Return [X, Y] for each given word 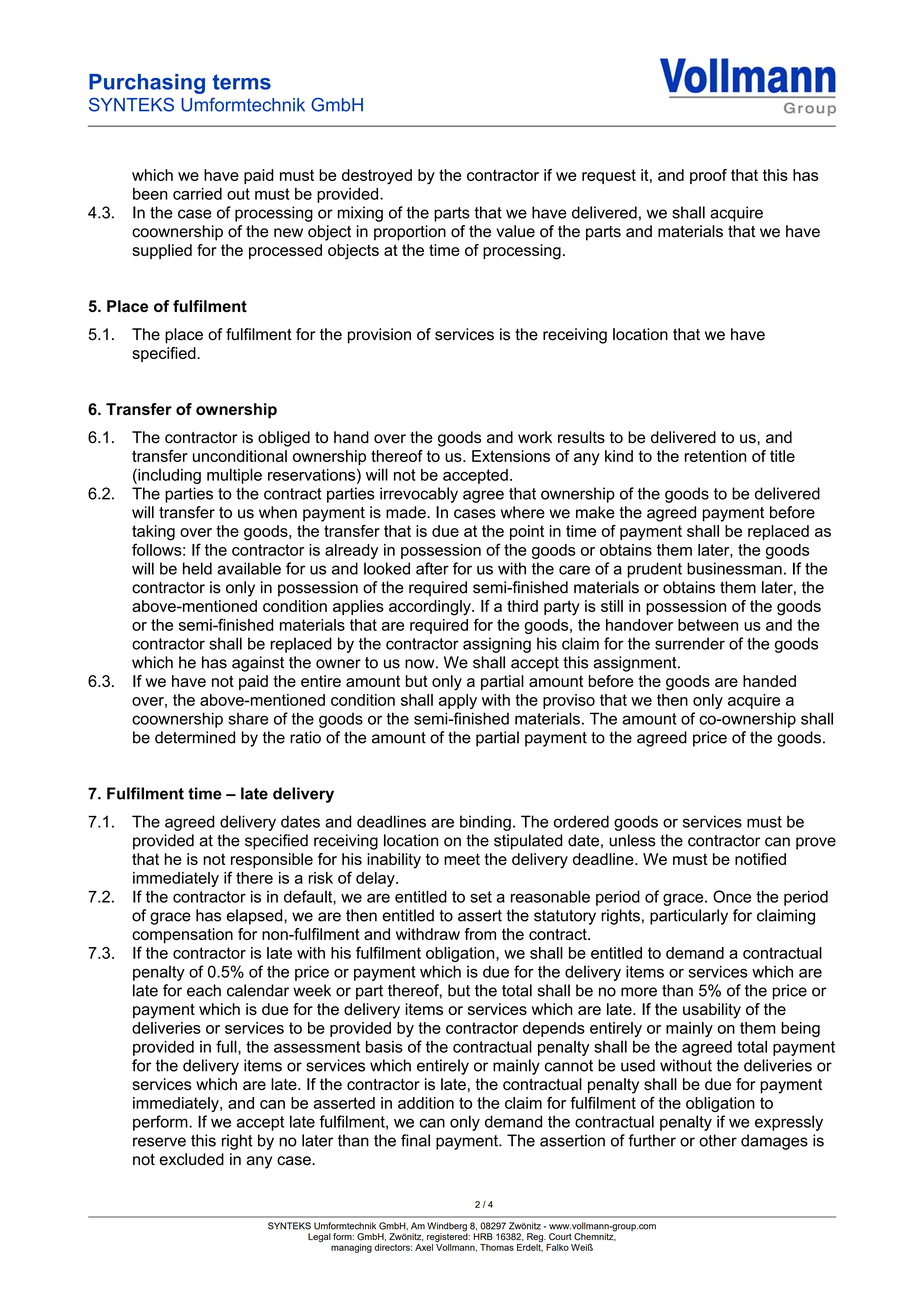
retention [715, 456]
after [432, 568]
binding [485, 823]
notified [760, 859]
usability [712, 1011]
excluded [192, 1159]
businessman [734, 568]
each [204, 990]
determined [195, 737]
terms [241, 82]
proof [708, 176]
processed [285, 251]
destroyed [377, 177]
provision [379, 336]
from [480, 934]
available [249, 568]
